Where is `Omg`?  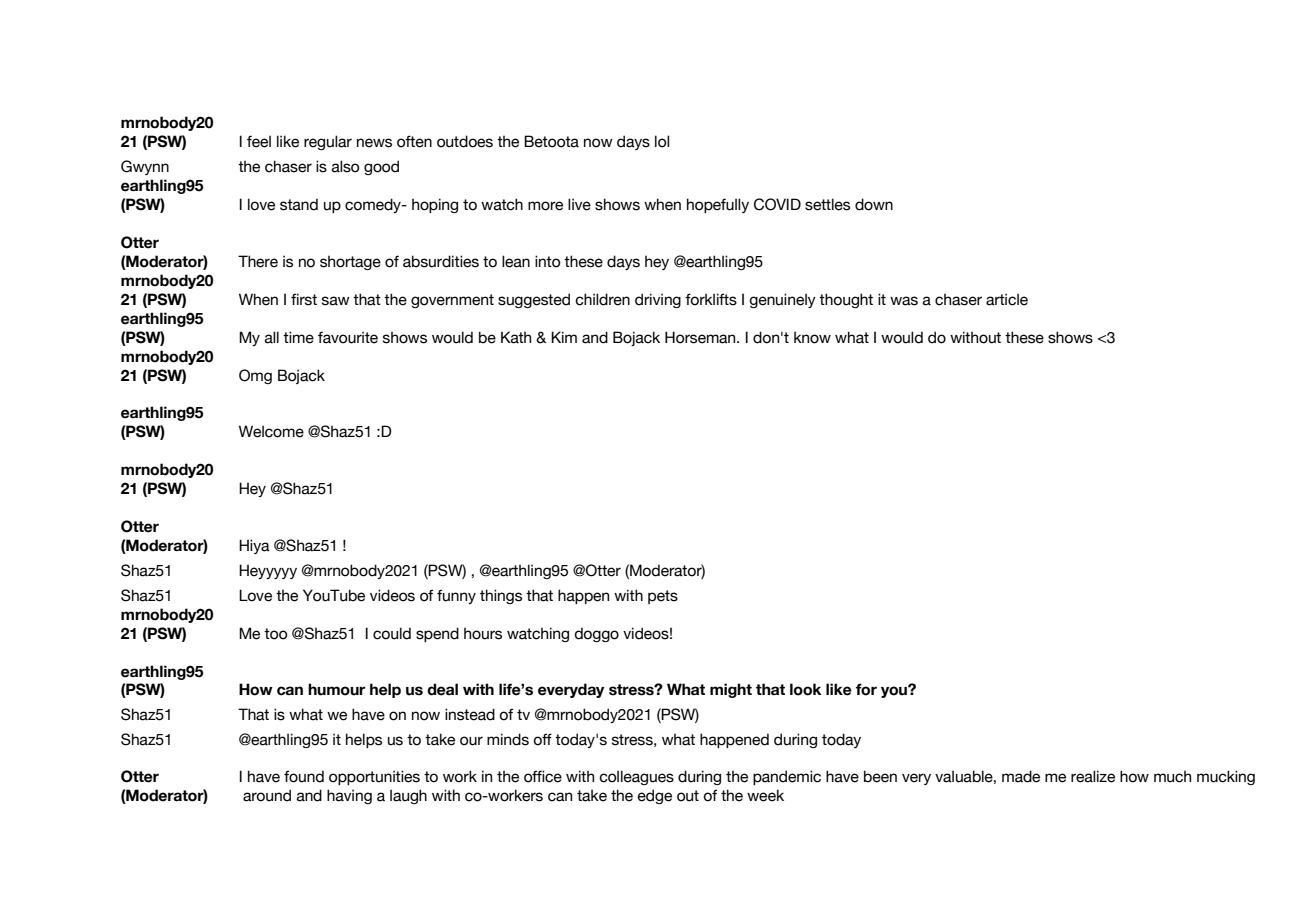
Omg is located at coordinates (255, 376).
